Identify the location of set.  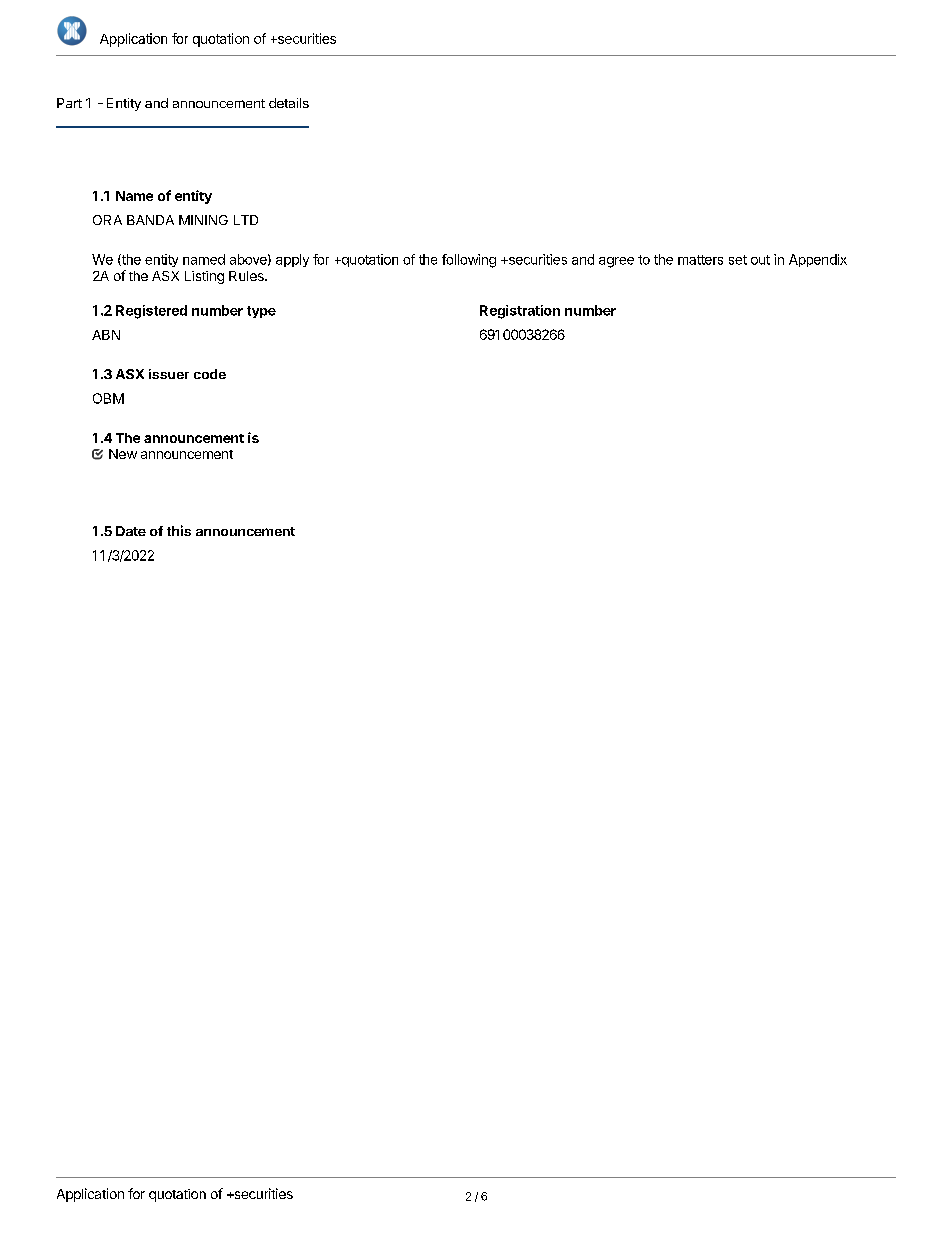
(738, 260).
